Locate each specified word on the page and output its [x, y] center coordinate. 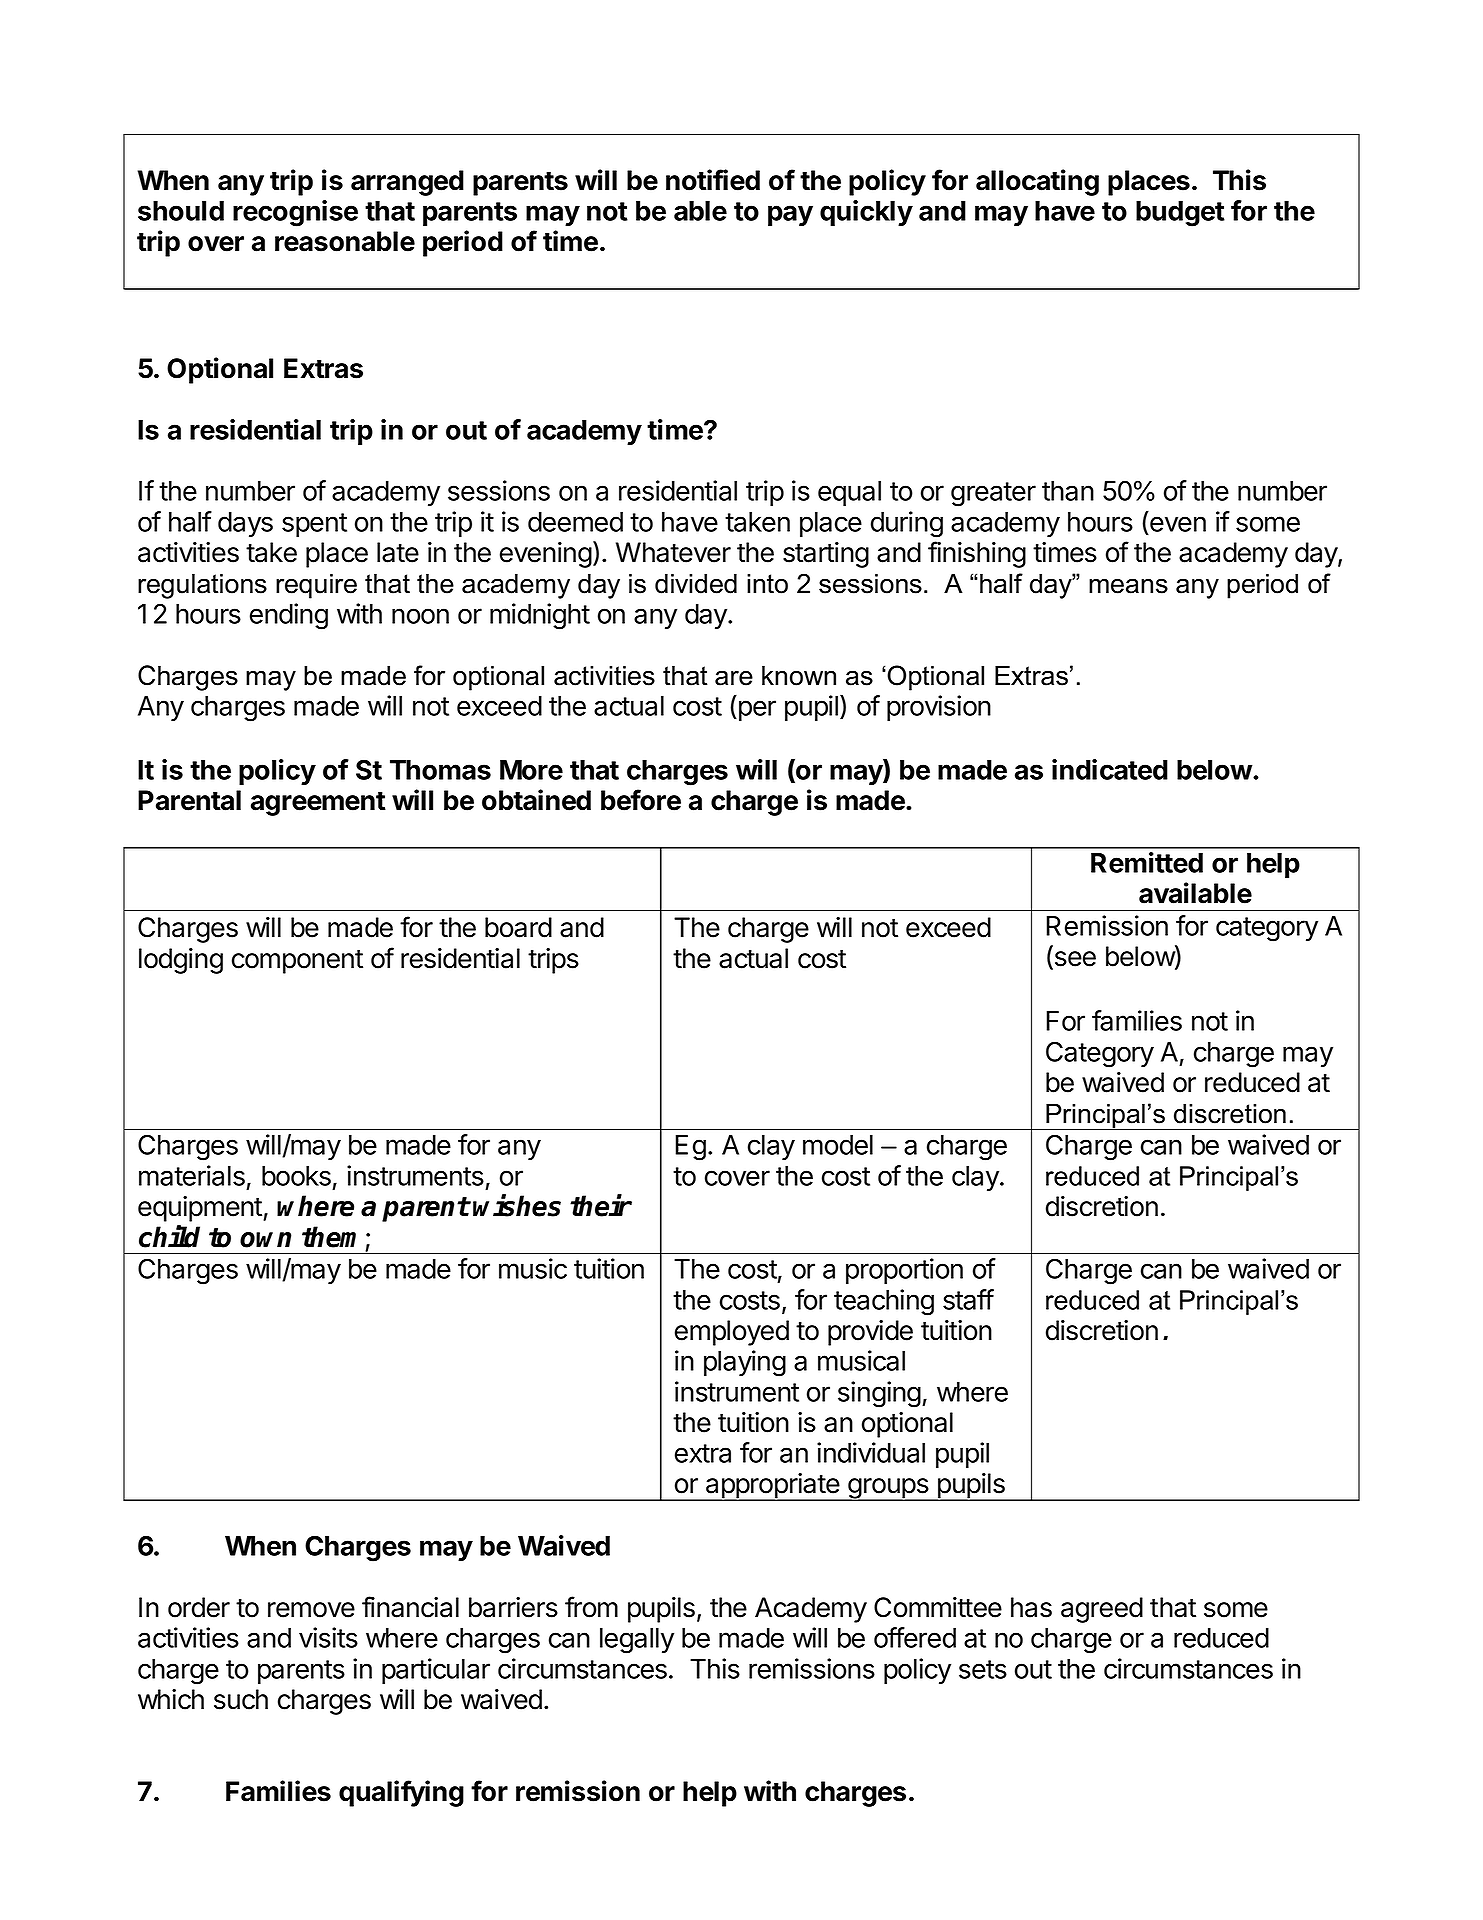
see [1074, 960]
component [297, 962]
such [241, 1699]
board [518, 927]
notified [713, 180]
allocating [1037, 182]
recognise [295, 213]
